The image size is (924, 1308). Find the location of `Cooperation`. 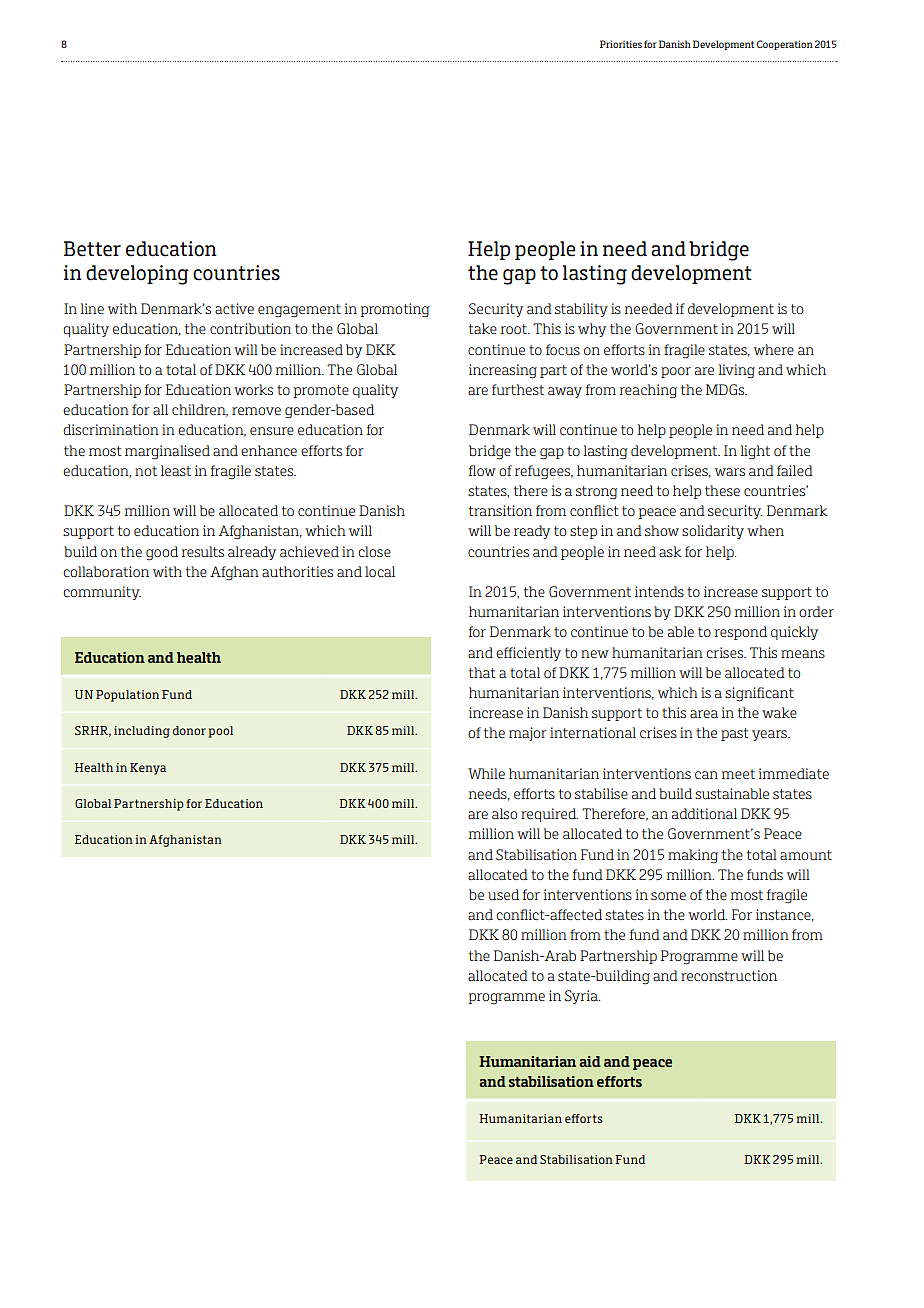

Cooperation is located at coordinates (785, 45).
